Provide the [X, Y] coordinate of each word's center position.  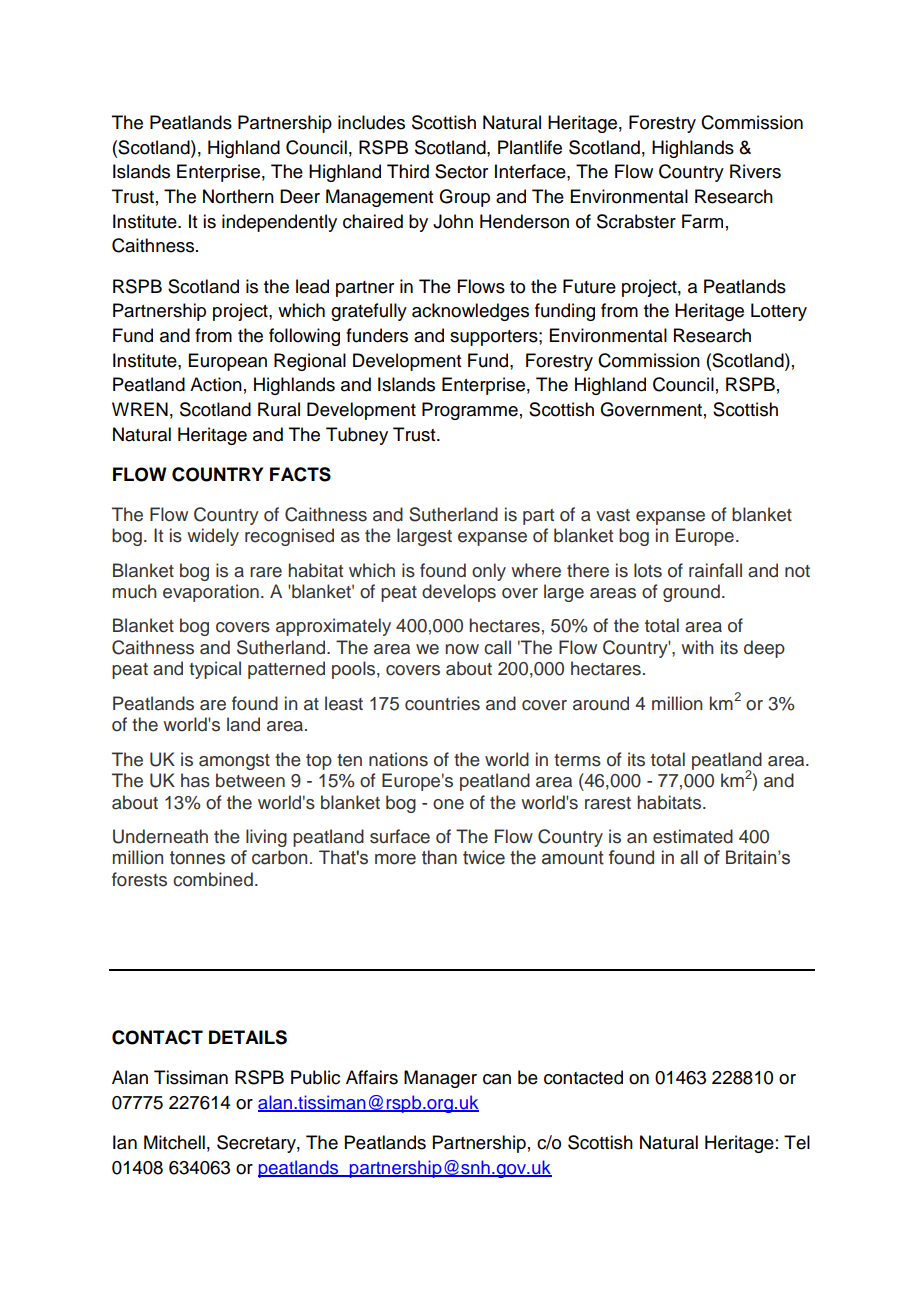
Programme [470, 411]
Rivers [755, 171]
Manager [440, 1079]
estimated [693, 836]
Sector [461, 171]
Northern [238, 196]
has [195, 780]
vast [613, 515]
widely [213, 537]
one [448, 804]
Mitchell [174, 1142]
